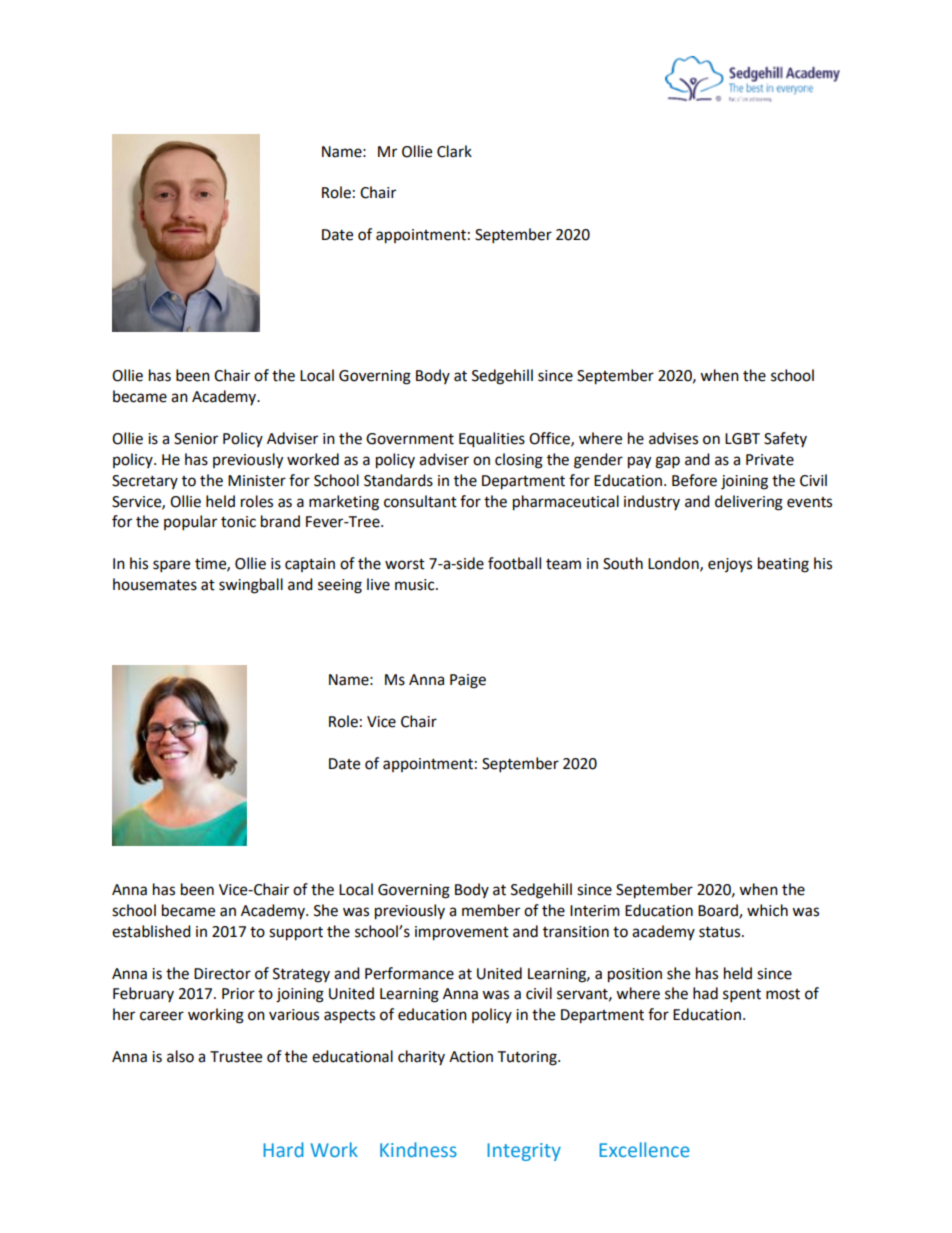 This screenshot has width=952, height=1233. What do you see at coordinates (257, 481) in the screenshot?
I see `Minister` at bounding box center [257, 481].
